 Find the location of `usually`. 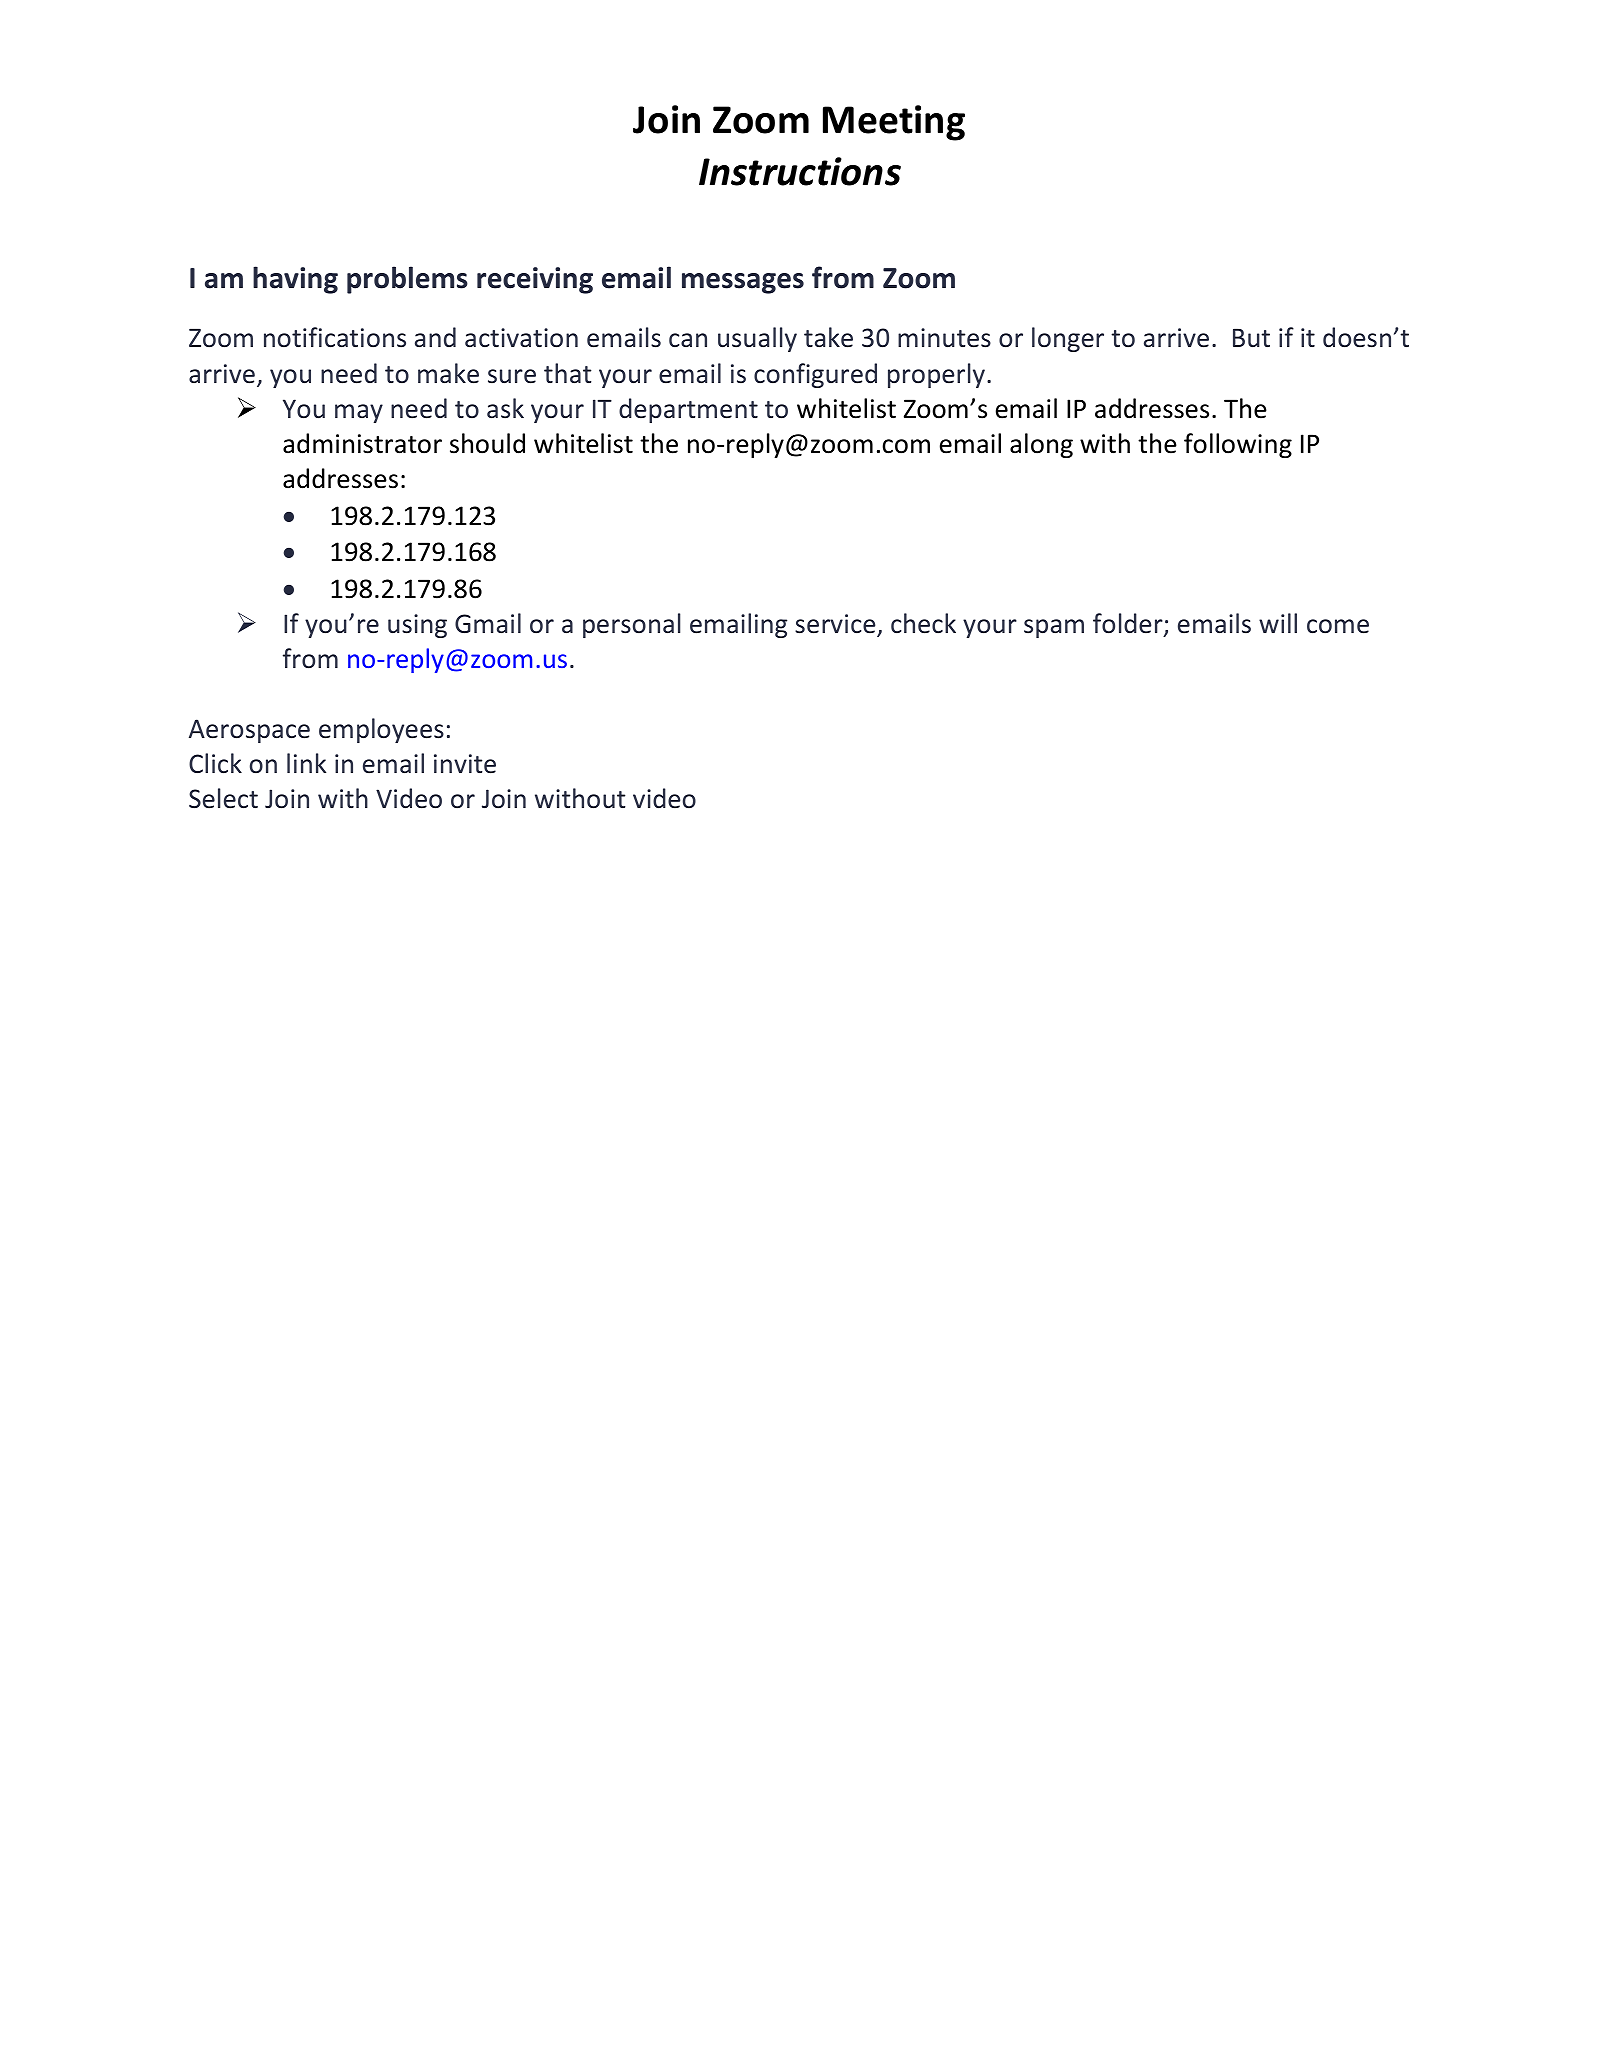

usually is located at coordinates (757, 339).
